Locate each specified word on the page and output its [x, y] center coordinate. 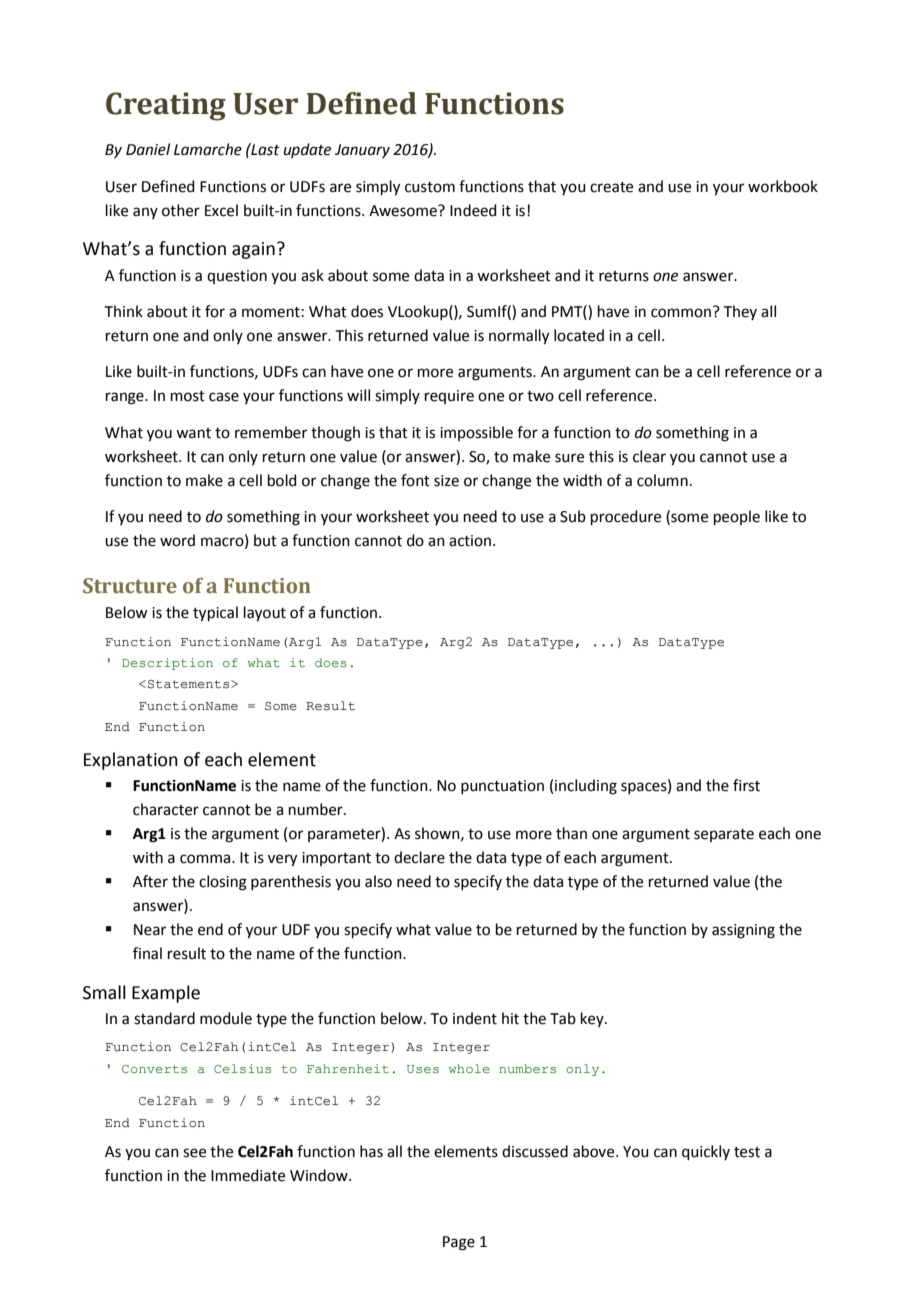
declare [419, 857]
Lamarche [208, 149]
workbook [783, 186]
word [177, 540]
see [194, 1153]
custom [430, 187]
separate [724, 835]
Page [459, 1243]
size [446, 481]
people [737, 517]
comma [206, 859]
